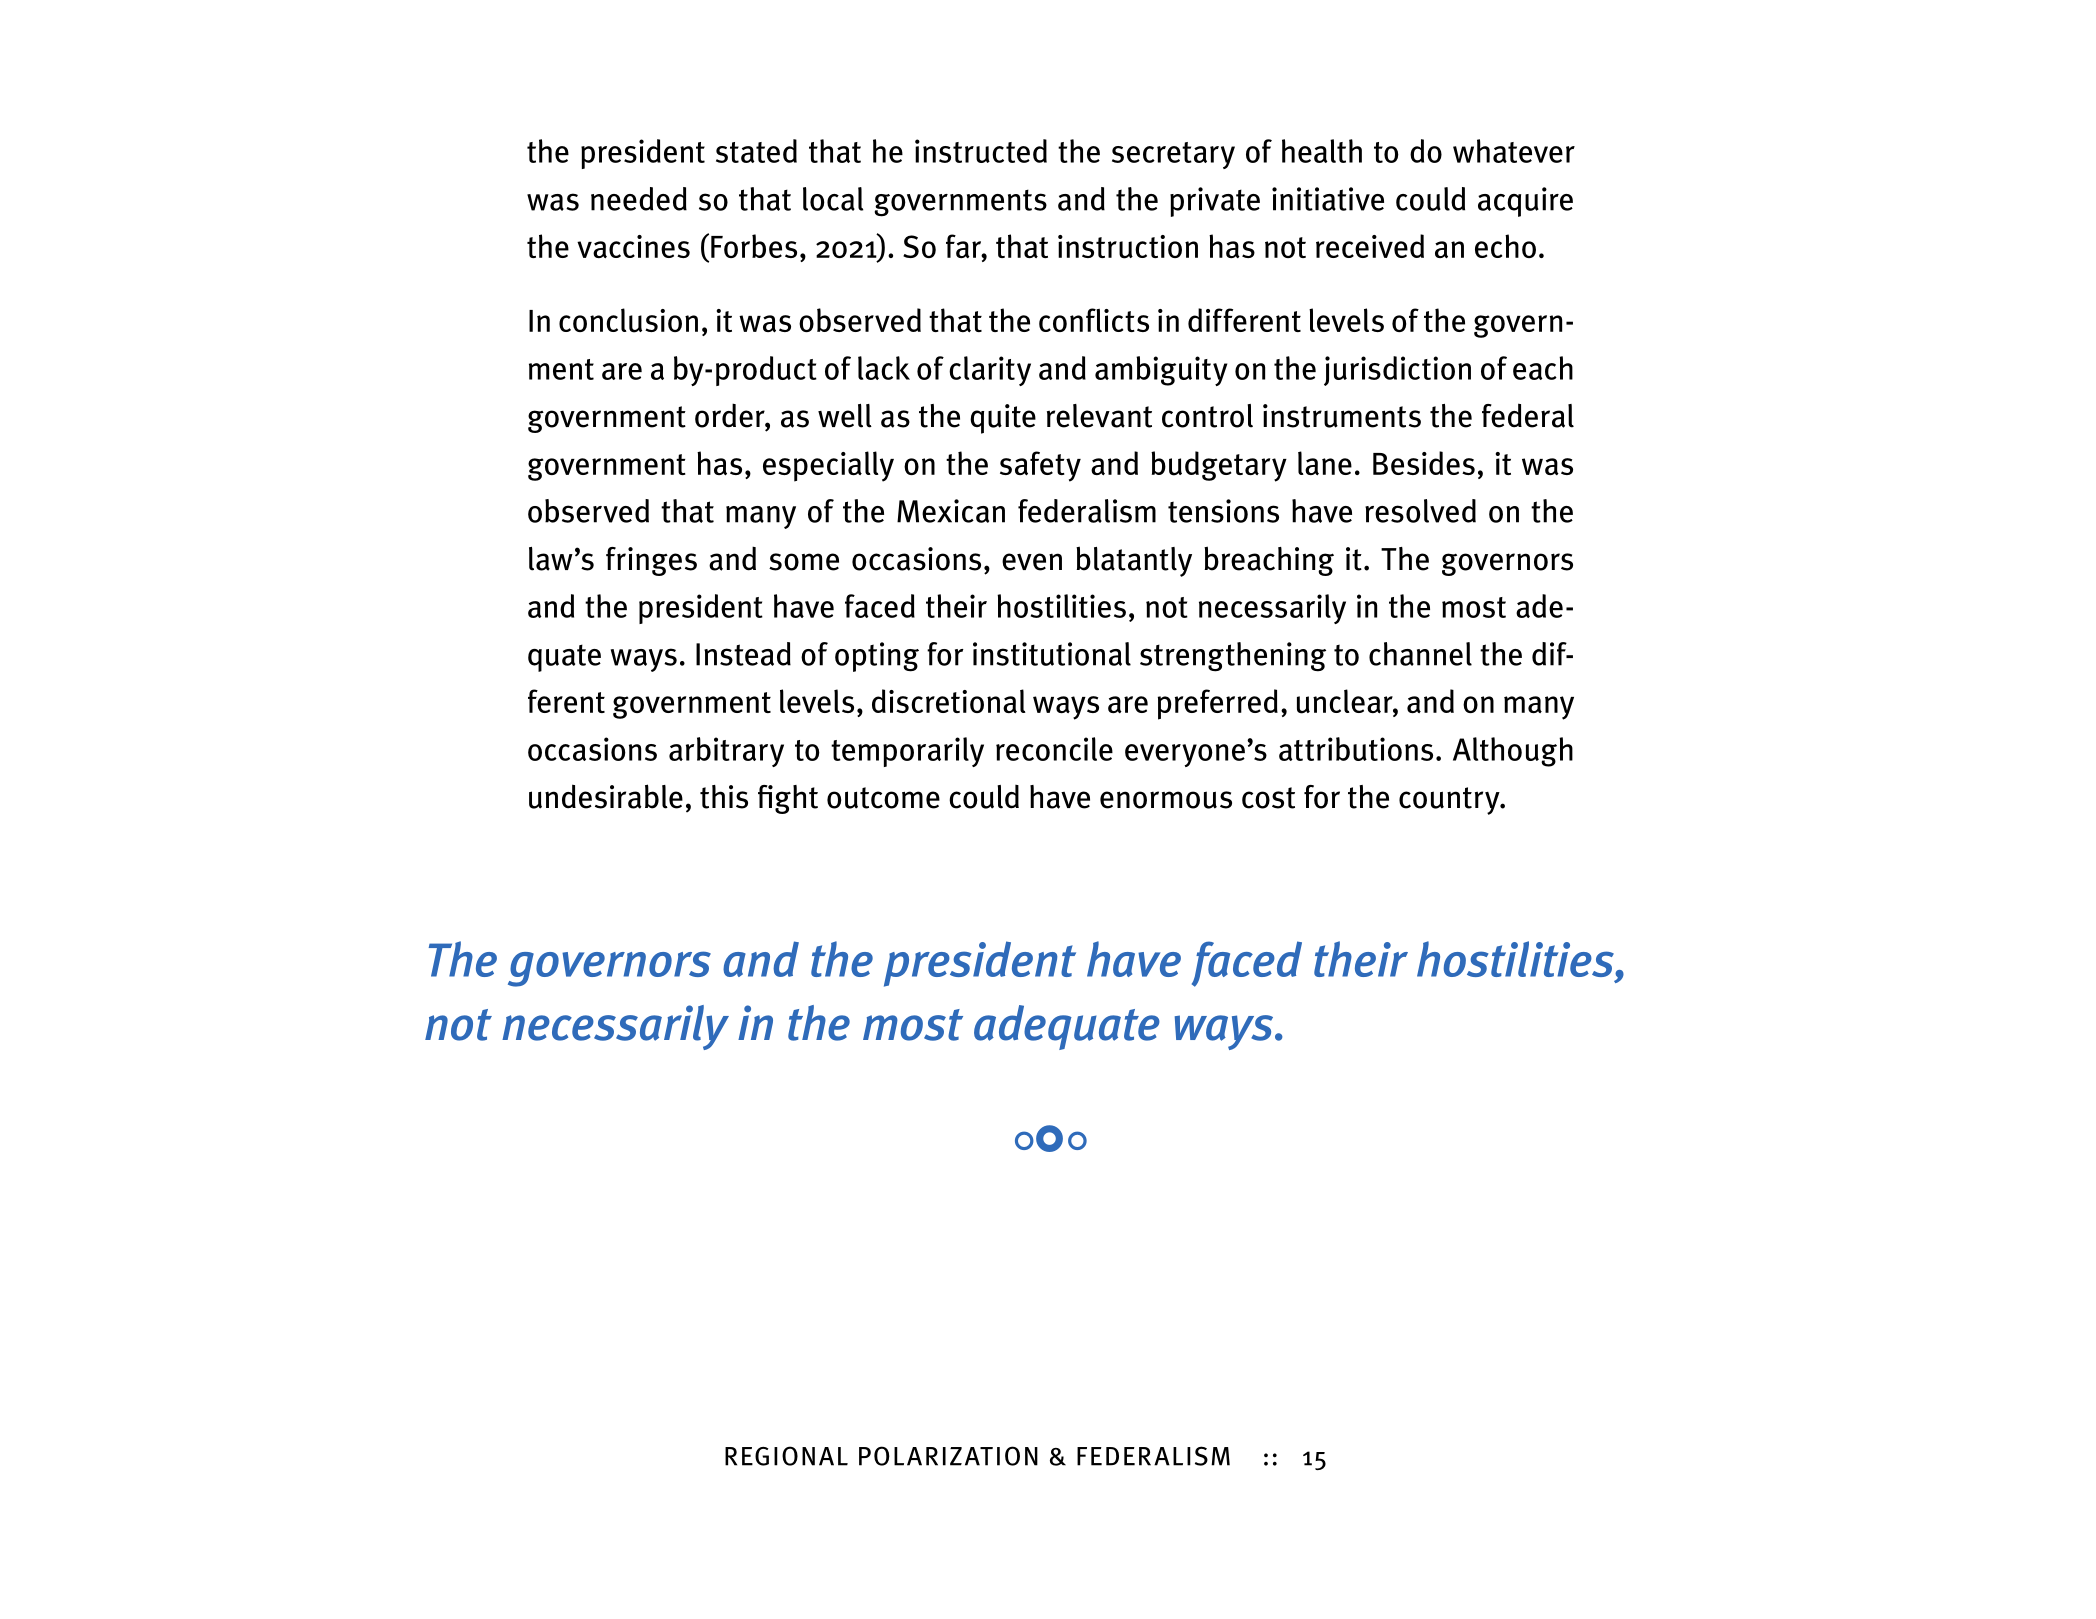  What do you see at coordinates (1328, 199) in the screenshot?
I see `initiative` at bounding box center [1328, 199].
